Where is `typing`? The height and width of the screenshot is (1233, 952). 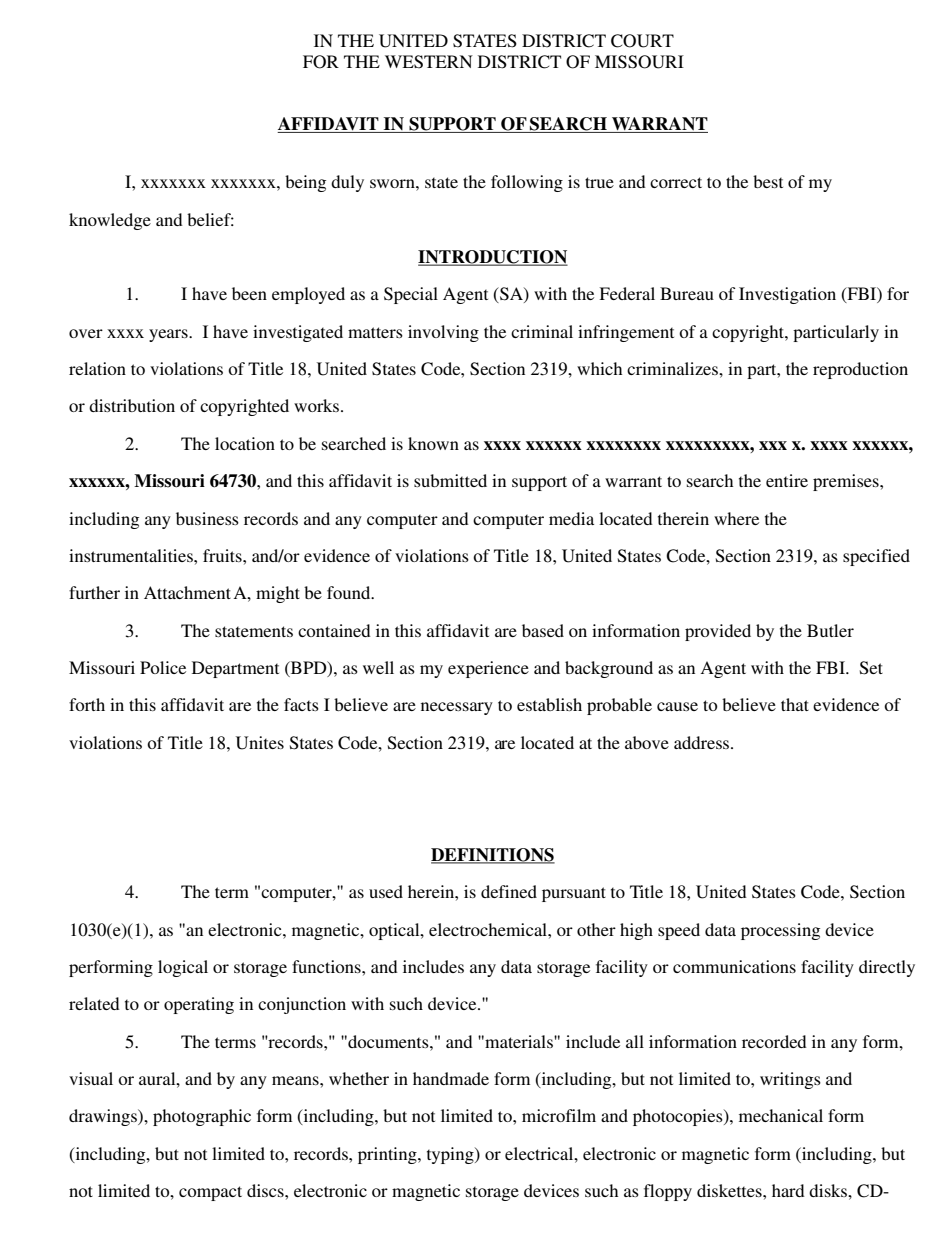 typing is located at coordinates (451, 1155).
